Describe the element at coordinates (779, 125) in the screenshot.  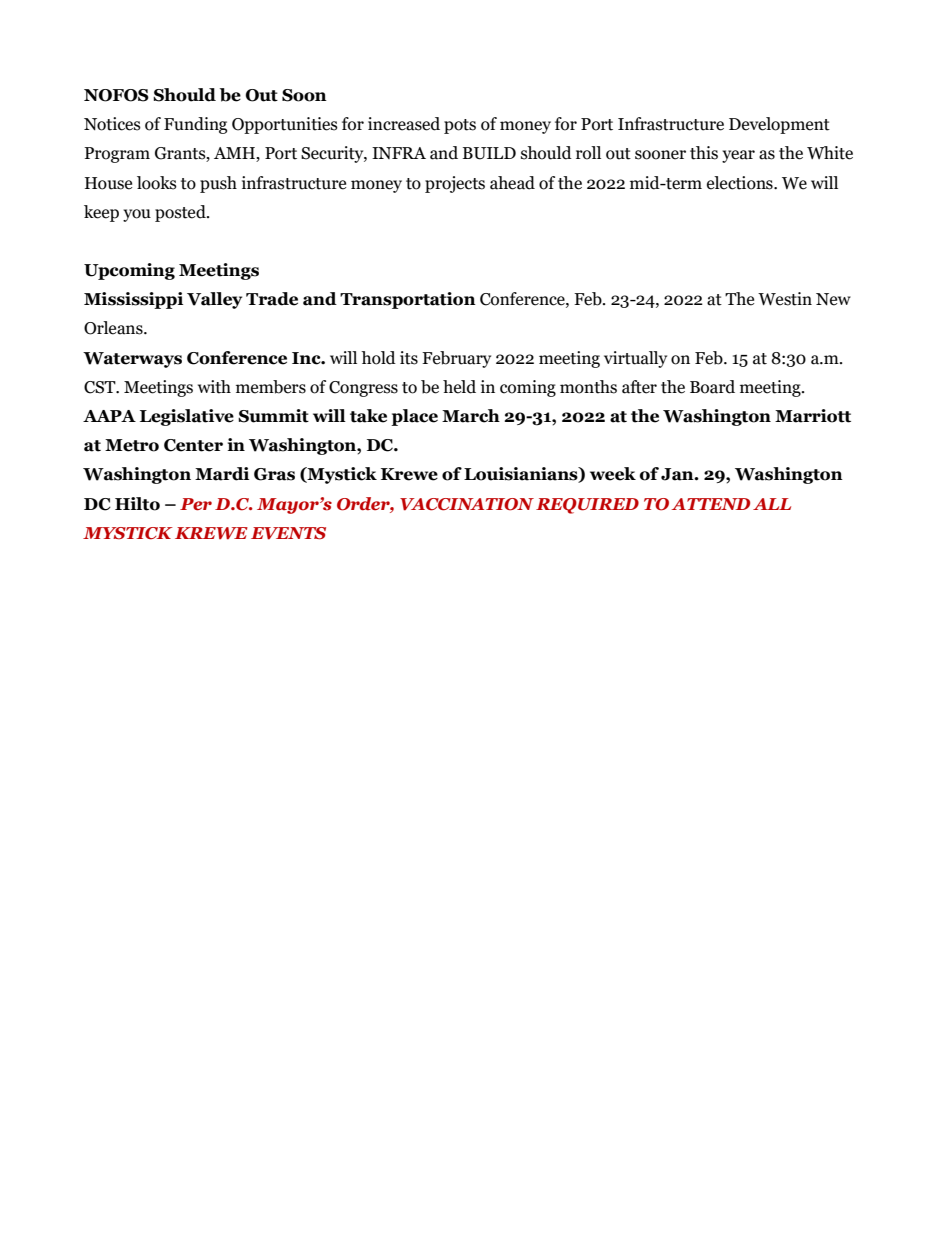
I see `Development` at that location.
